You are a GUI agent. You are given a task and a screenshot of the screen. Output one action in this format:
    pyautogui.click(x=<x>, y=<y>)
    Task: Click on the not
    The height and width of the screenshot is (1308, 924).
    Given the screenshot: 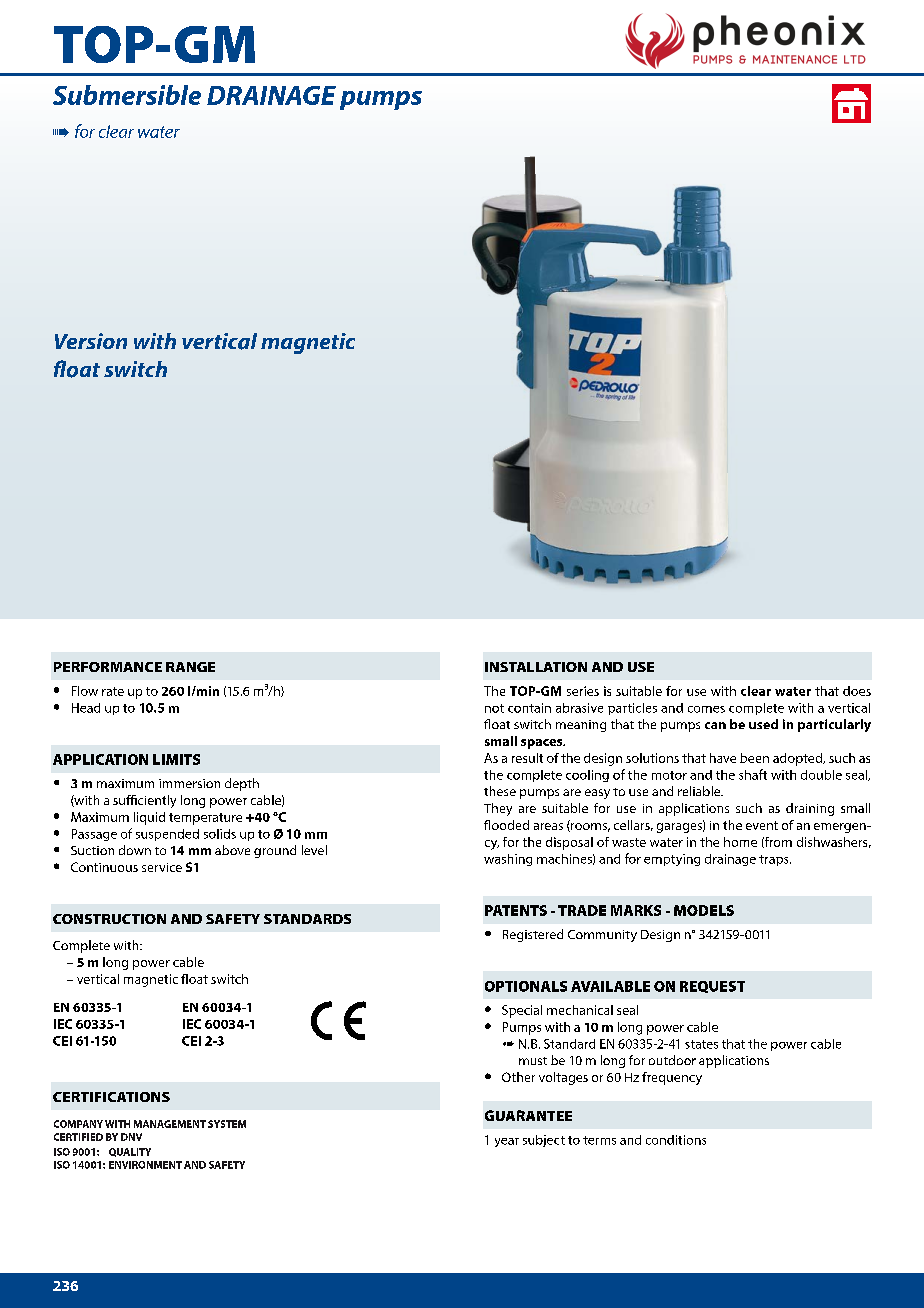 What is the action you would take?
    pyautogui.click(x=494, y=708)
